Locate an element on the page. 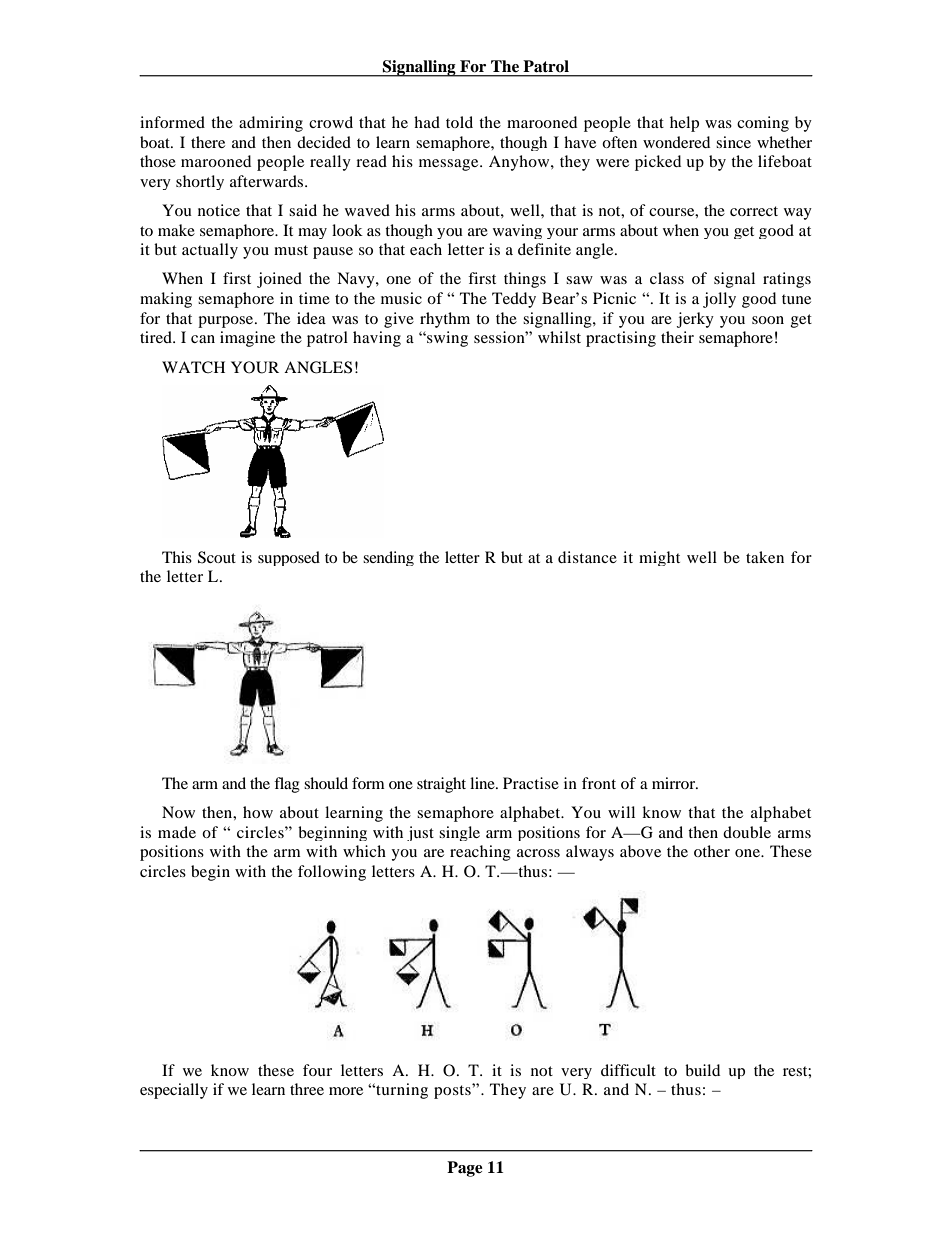  since is located at coordinates (733, 142).
